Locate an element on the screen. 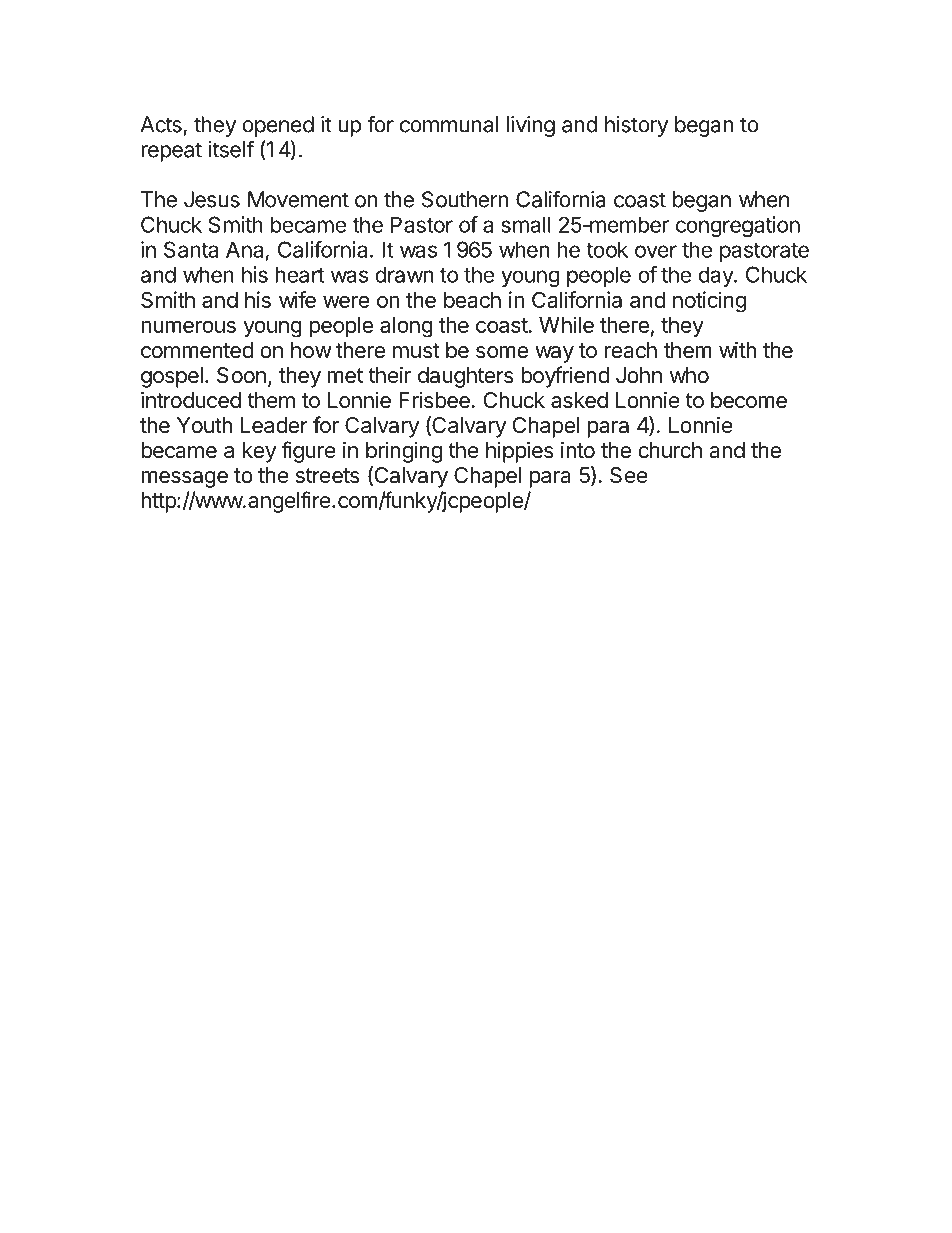 The image size is (952, 1233). communal is located at coordinates (449, 124).
